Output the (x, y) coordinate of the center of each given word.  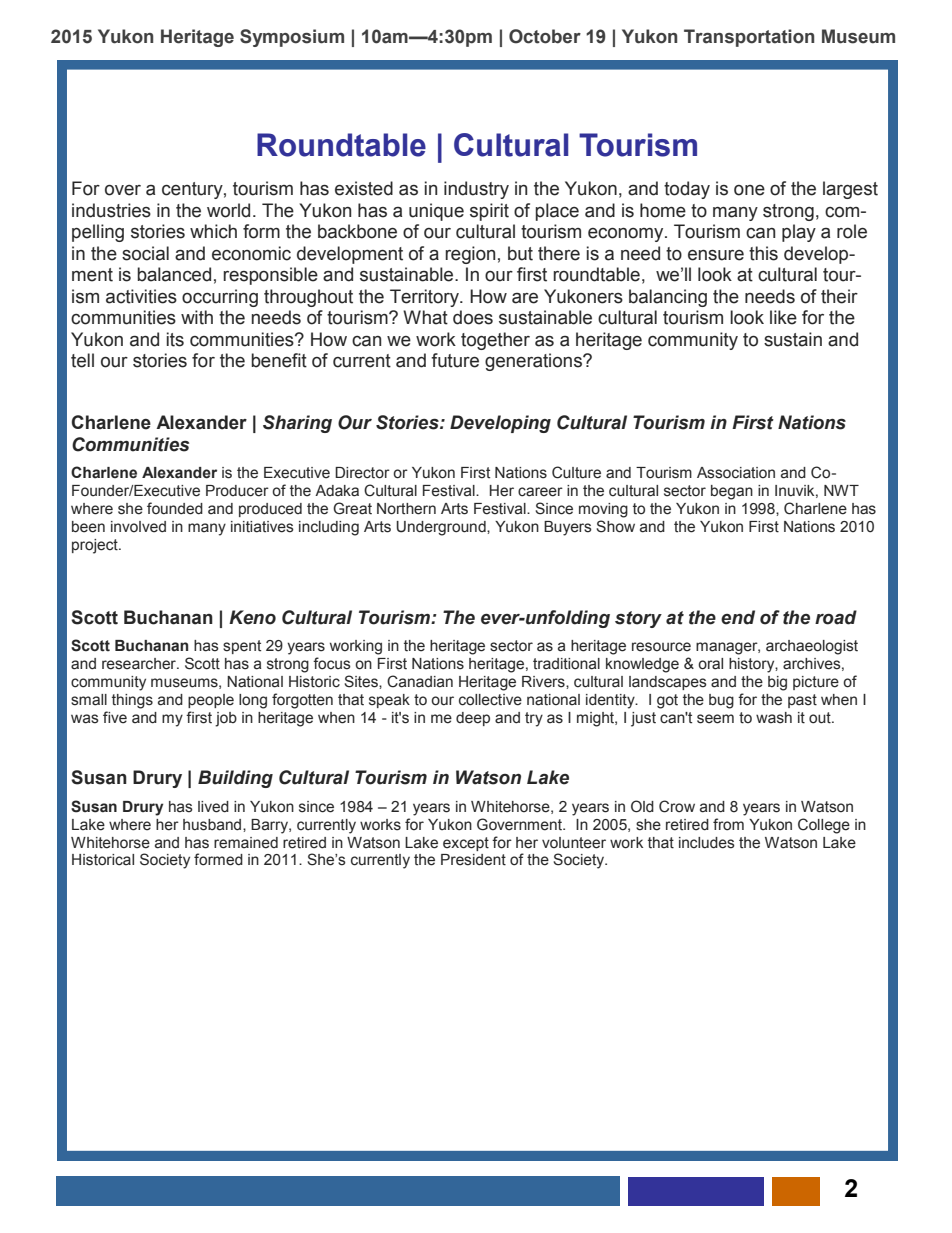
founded (175, 508)
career (540, 492)
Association (736, 473)
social (145, 253)
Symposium (292, 38)
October (545, 36)
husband (213, 825)
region (470, 255)
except (466, 844)
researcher (140, 664)
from (728, 824)
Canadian (420, 681)
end (738, 617)
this (763, 253)
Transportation (749, 38)
